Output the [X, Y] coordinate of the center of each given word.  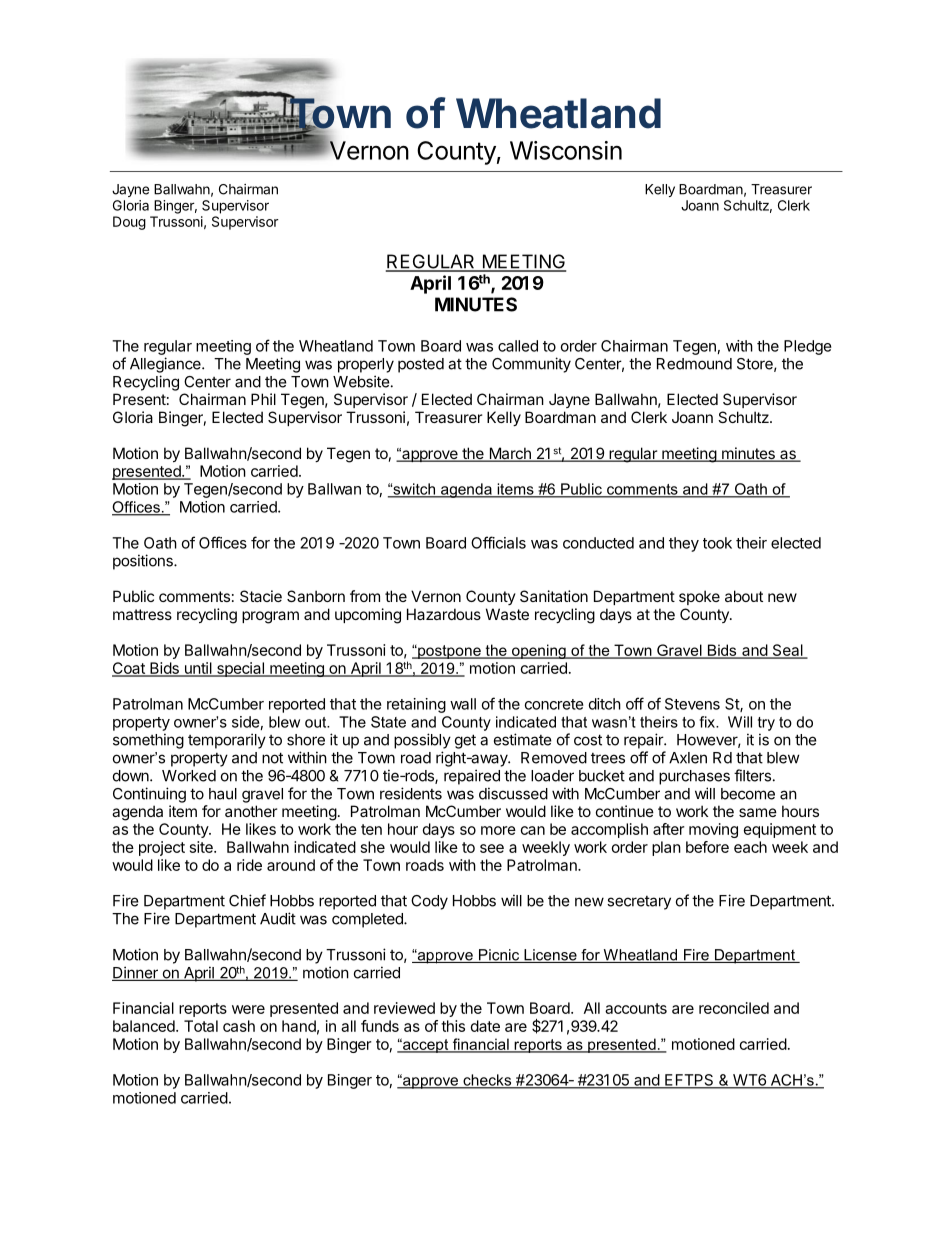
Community [531, 365]
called [518, 346]
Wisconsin [566, 150]
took [717, 543]
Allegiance [166, 365]
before [707, 847]
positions [144, 562]
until [198, 669]
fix [708, 722]
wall [463, 704]
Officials [498, 542]
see [492, 848]
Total [201, 1026]
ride [249, 865]
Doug [129, 223]
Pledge [808, 347]
